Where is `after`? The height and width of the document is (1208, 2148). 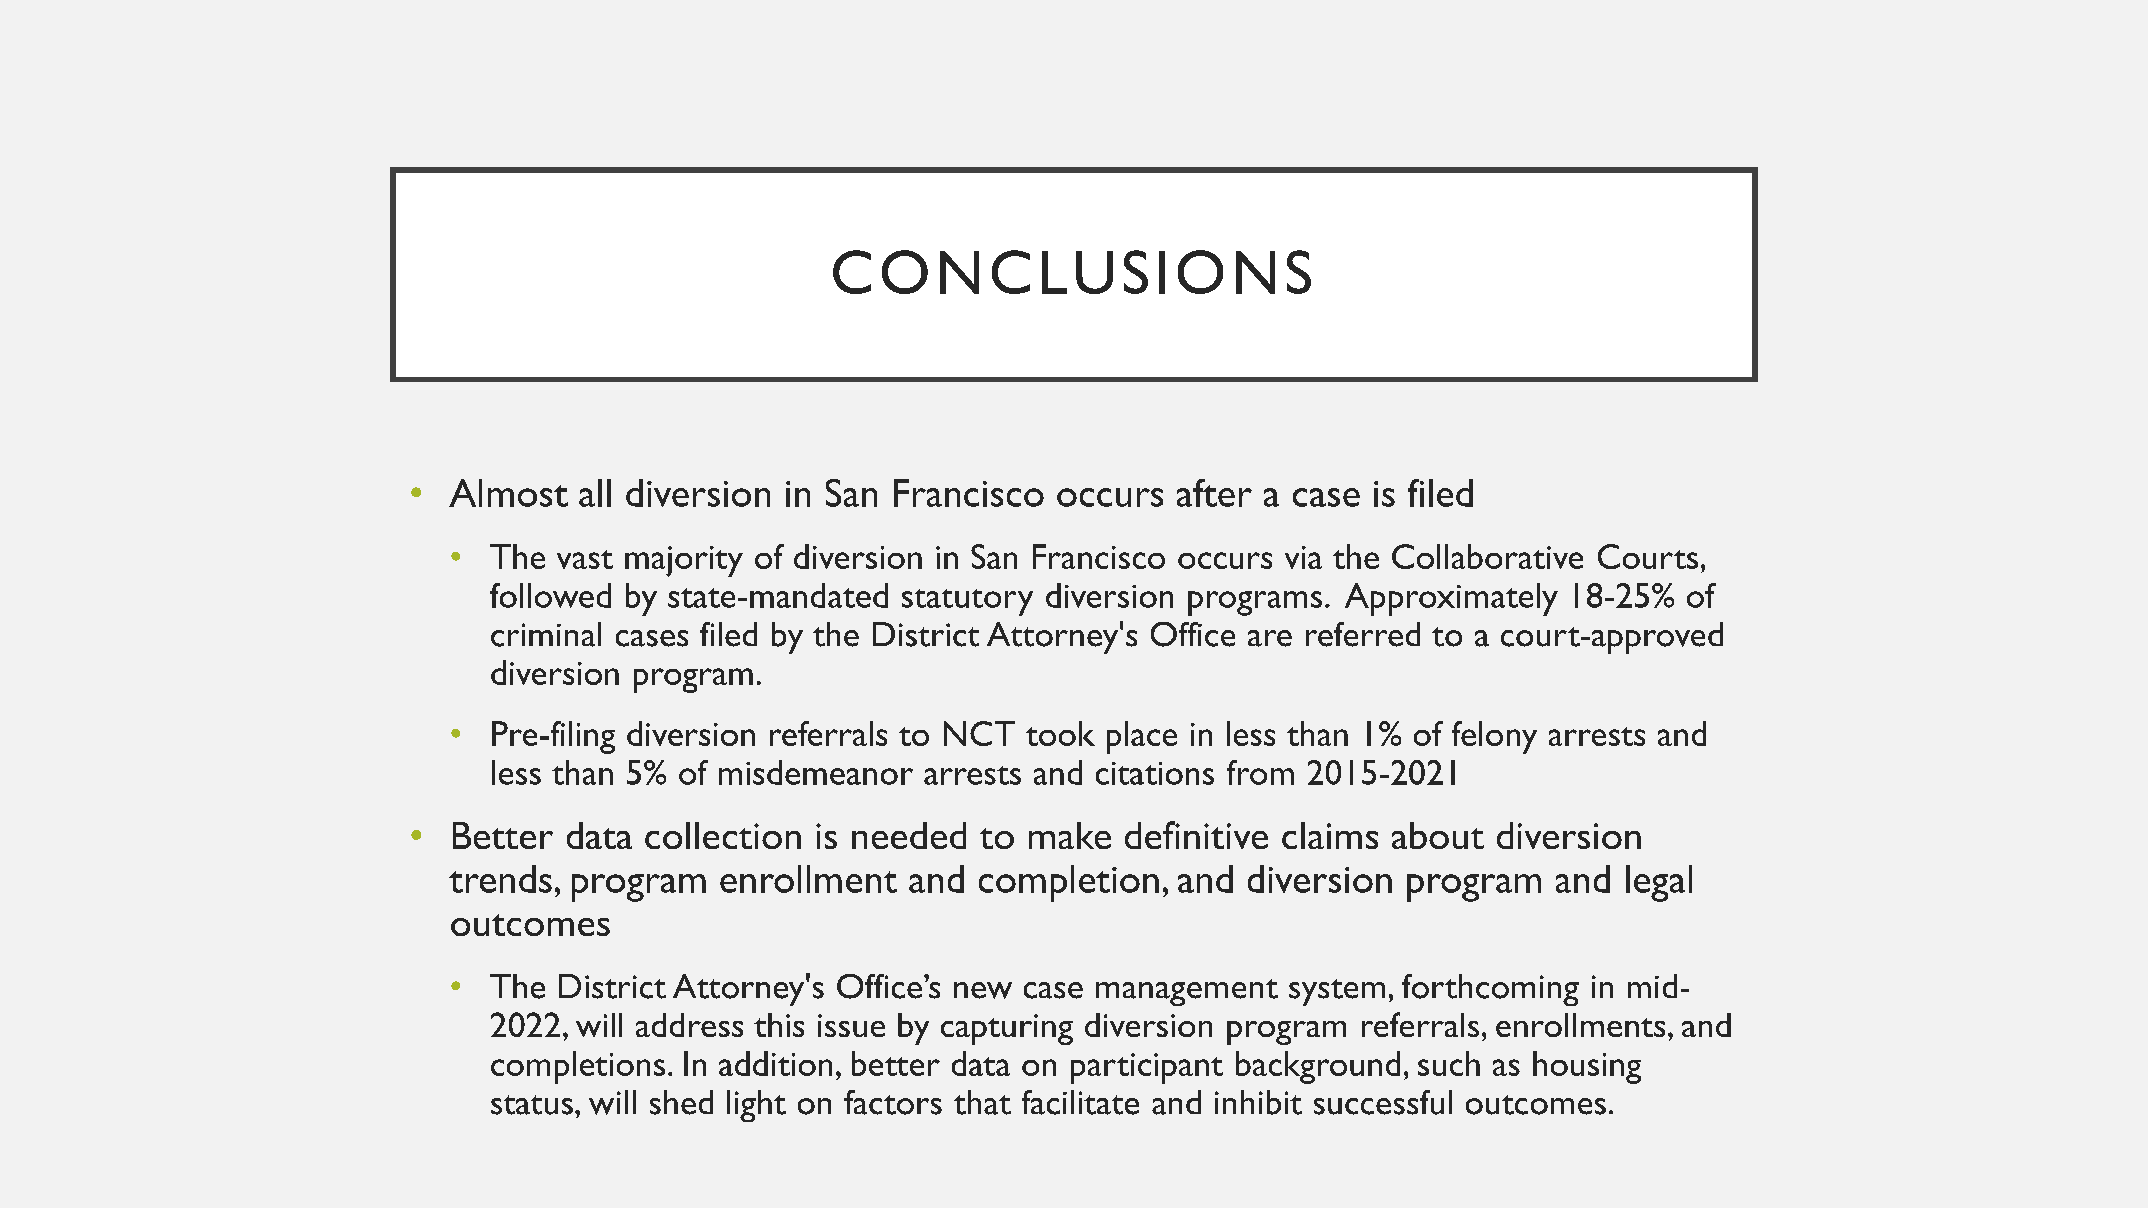 after is located at coordinates (1214, 493).
